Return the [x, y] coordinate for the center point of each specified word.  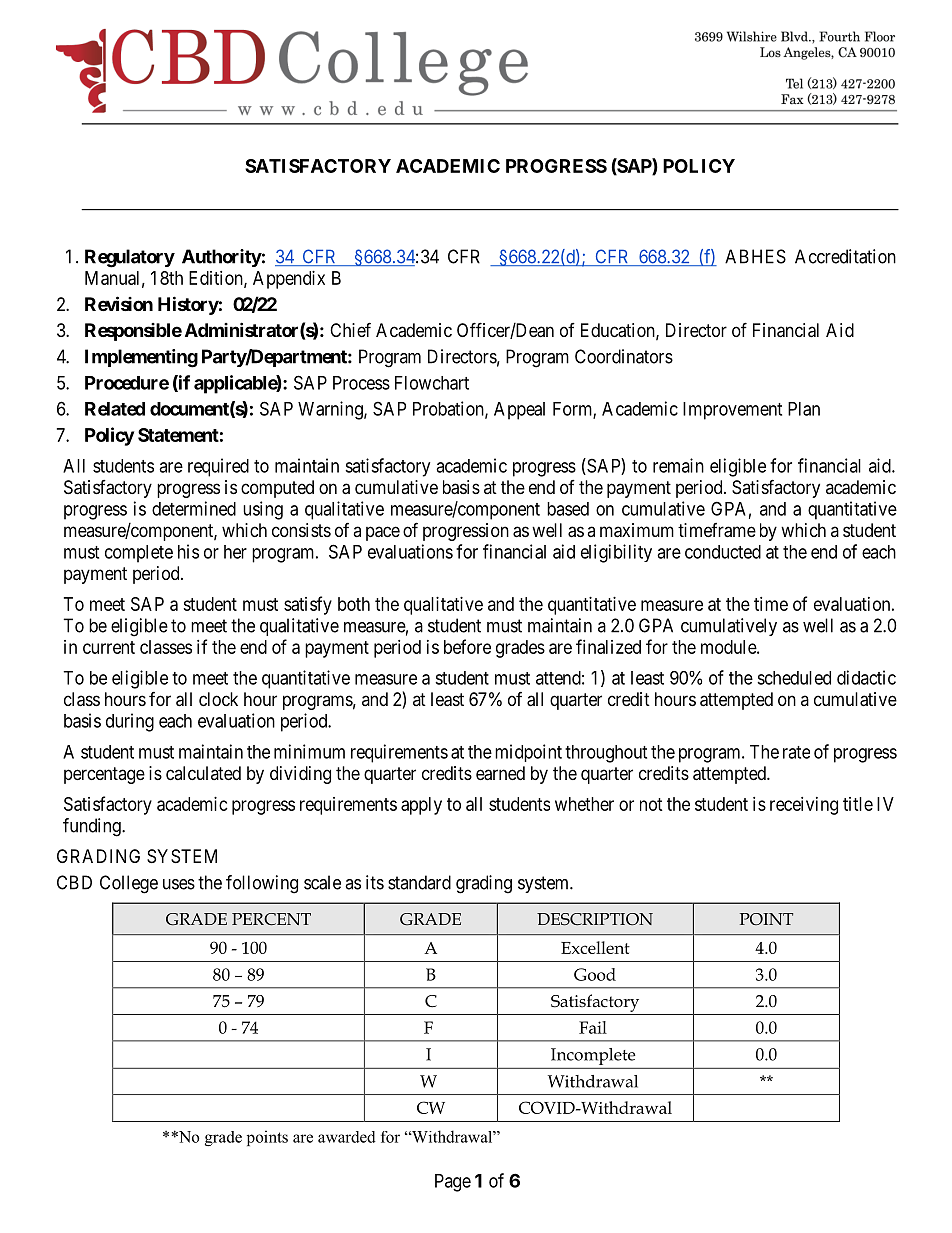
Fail [593, 1027]
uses [179, 884]
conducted [723, 552]
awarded [347, 1137]
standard [419, 882]
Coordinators [624, 356]
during [130, 722]
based [568, 509]
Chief [350, 329]
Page [453, 1183]
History [188, 305]
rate [796, 752]
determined [194, 508]
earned [500, 773]
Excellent [595, 947]
